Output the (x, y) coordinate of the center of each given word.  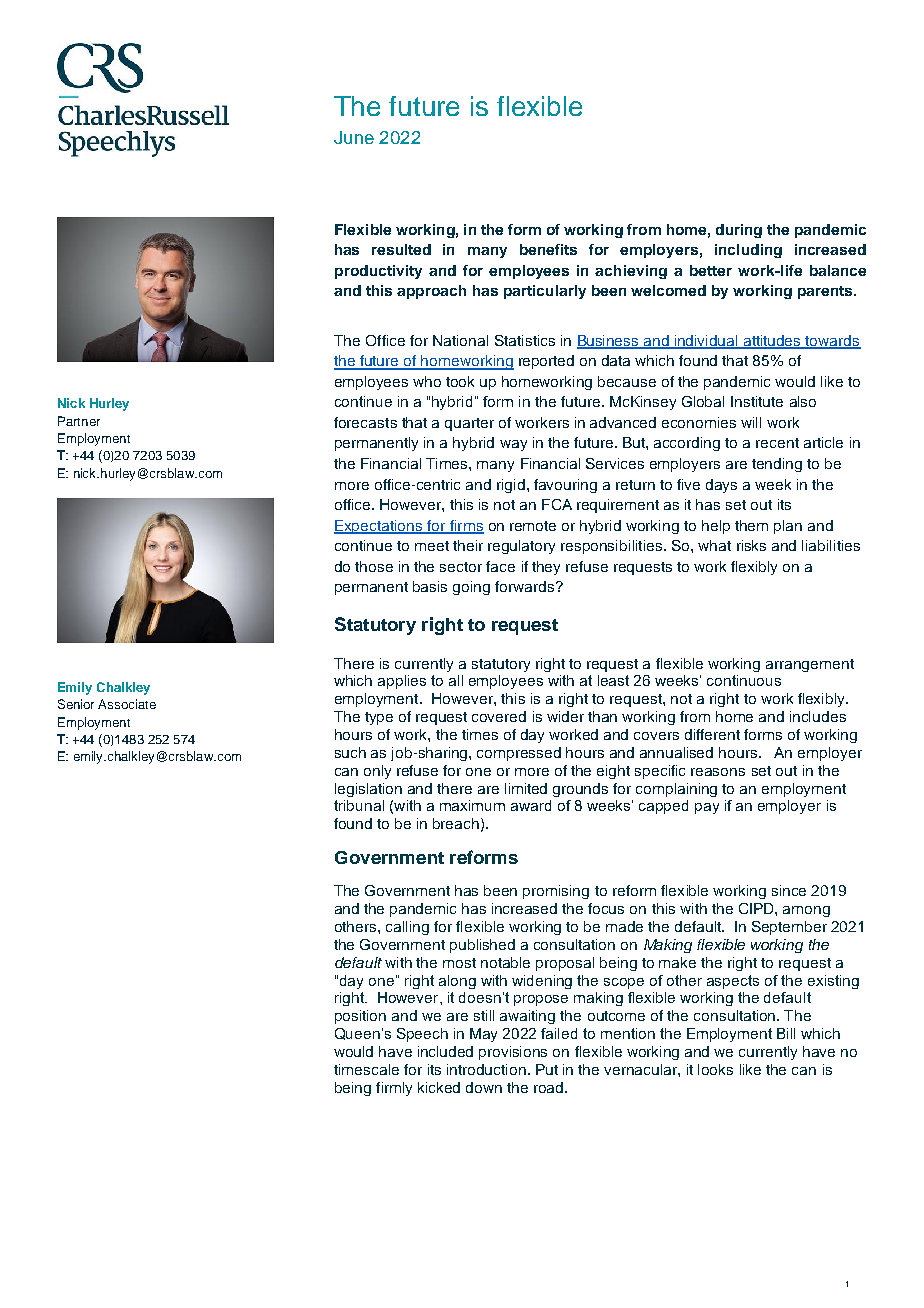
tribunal (359, 805)
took (460, 381)
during (739, 231)
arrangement (810, 665)
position (360, 1017)
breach (456, 823)
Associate (127, 704)
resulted (401, 249)
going (471, 588)
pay (707, 808)
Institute (757, 401)
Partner (79, 421)
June (354, 137)
